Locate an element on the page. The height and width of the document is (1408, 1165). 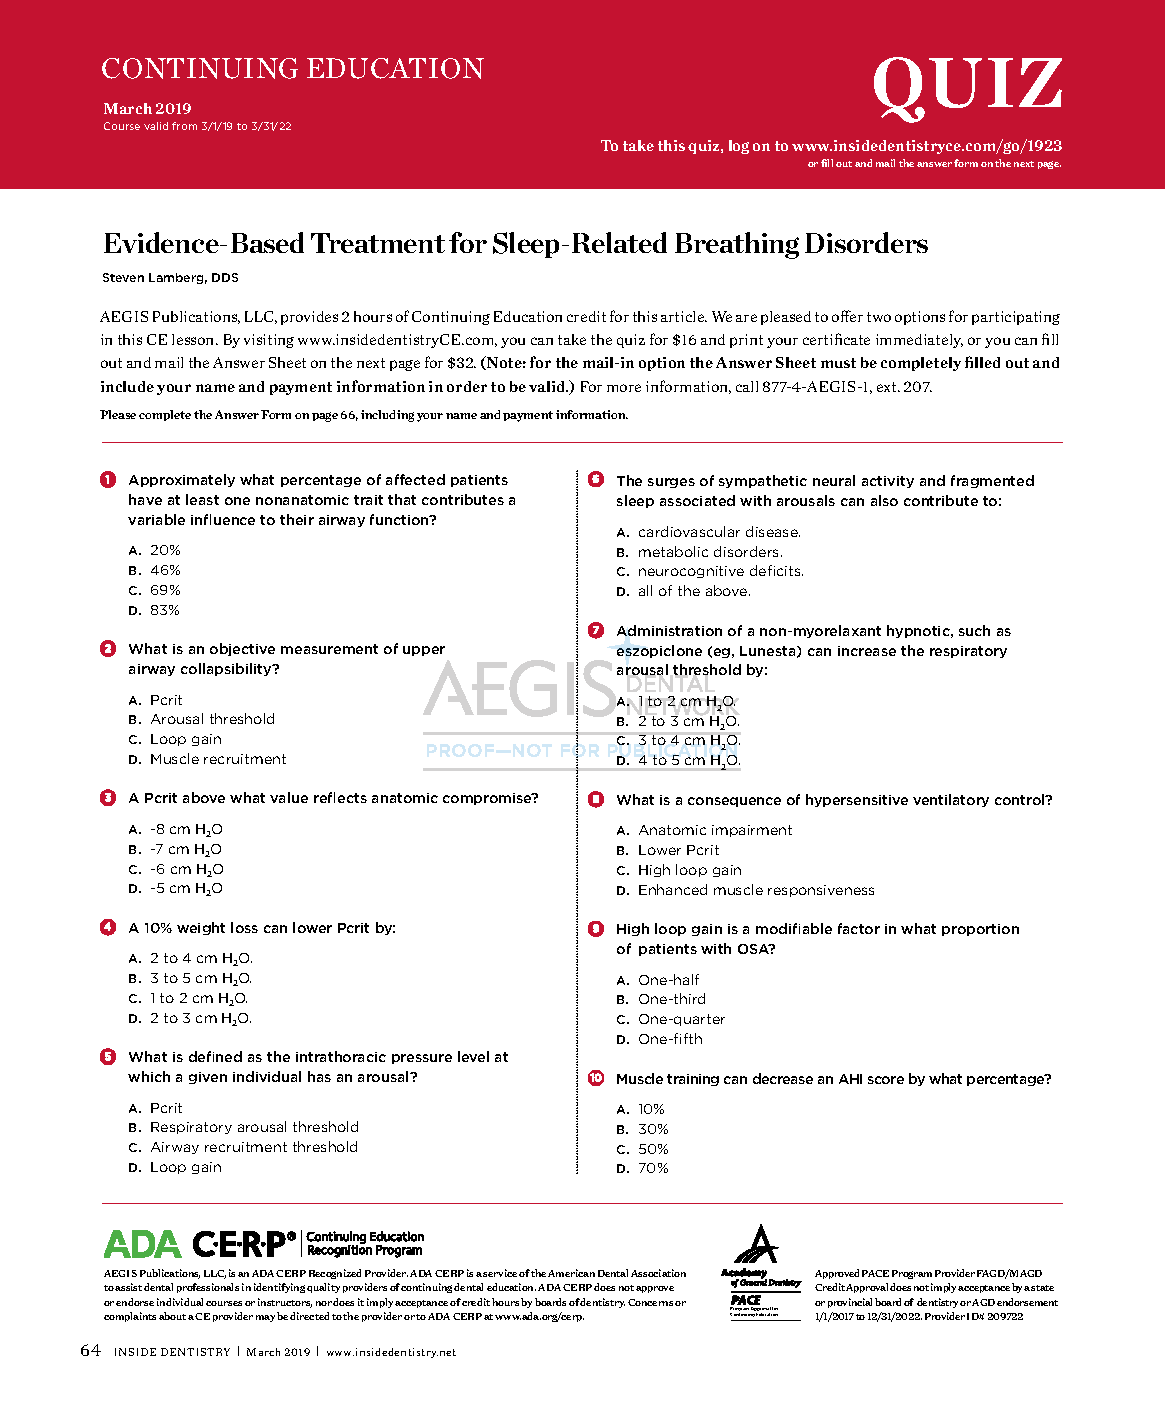
Breathing is located at coordinates (737, 245).
